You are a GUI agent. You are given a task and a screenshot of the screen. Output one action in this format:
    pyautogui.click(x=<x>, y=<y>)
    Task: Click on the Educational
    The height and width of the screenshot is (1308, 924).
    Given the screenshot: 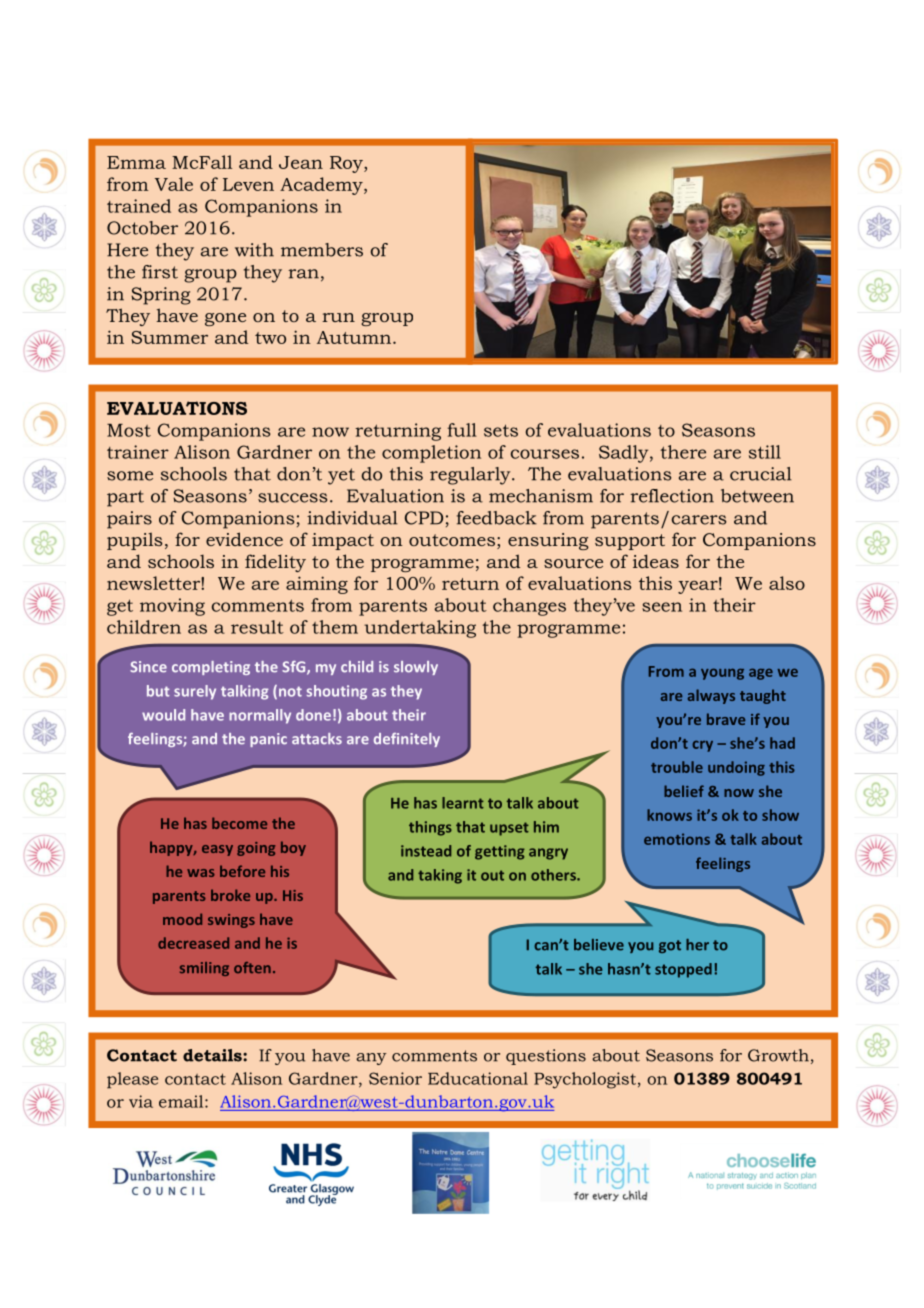 What is the action you would take?
    pyautogui.click(x=478, y=1078)
